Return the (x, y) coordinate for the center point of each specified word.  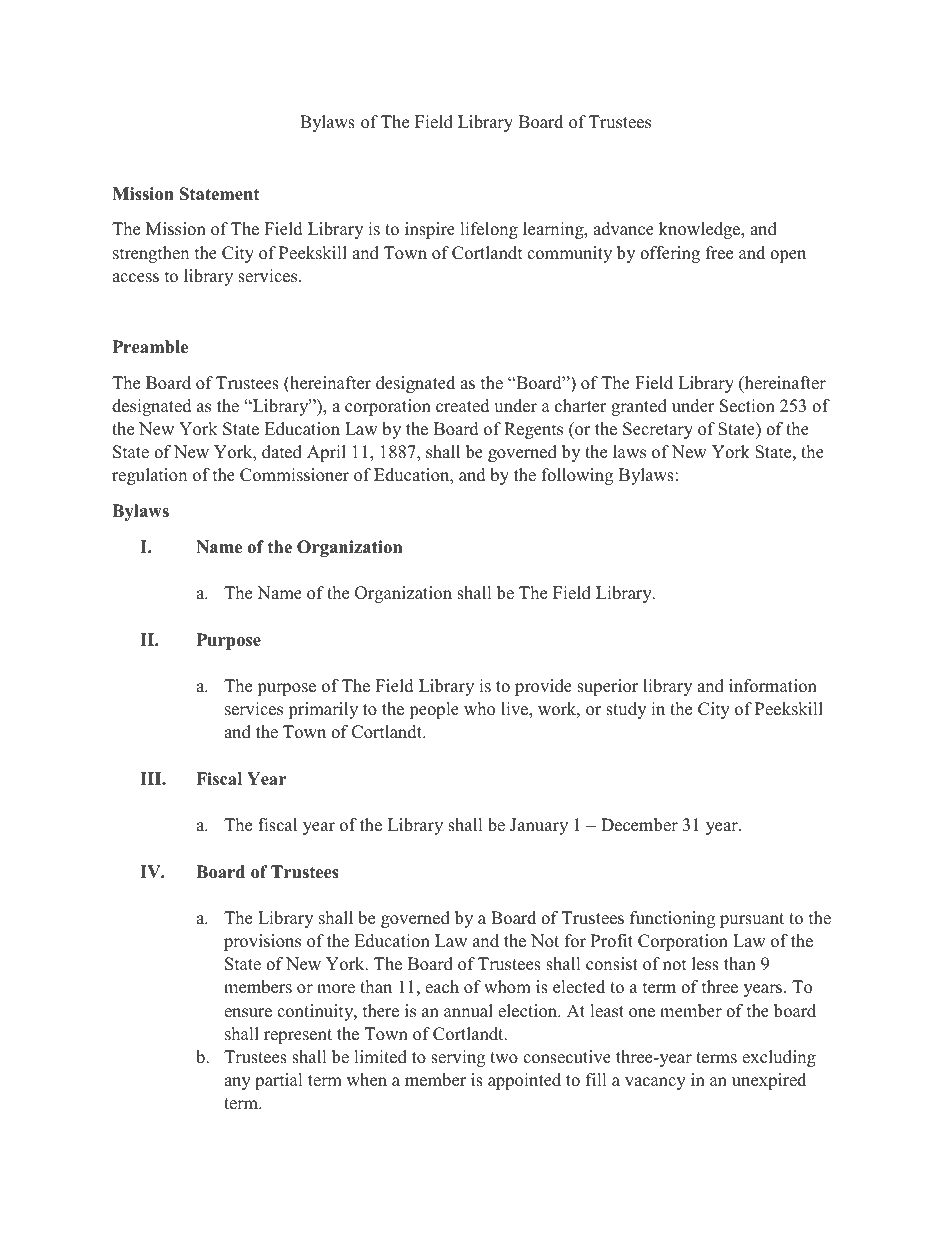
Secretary (658, 430)
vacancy (655, 1083)
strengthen (151, 254)
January (539, 826)
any (237, 1083)
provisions (262, 942)
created (463, 406)
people (434, 710)
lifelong (489, 230)
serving (458, 1058)
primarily (323, 710)
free (719, 253)
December (639, 825)
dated (282, 452)
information (773, 686)
